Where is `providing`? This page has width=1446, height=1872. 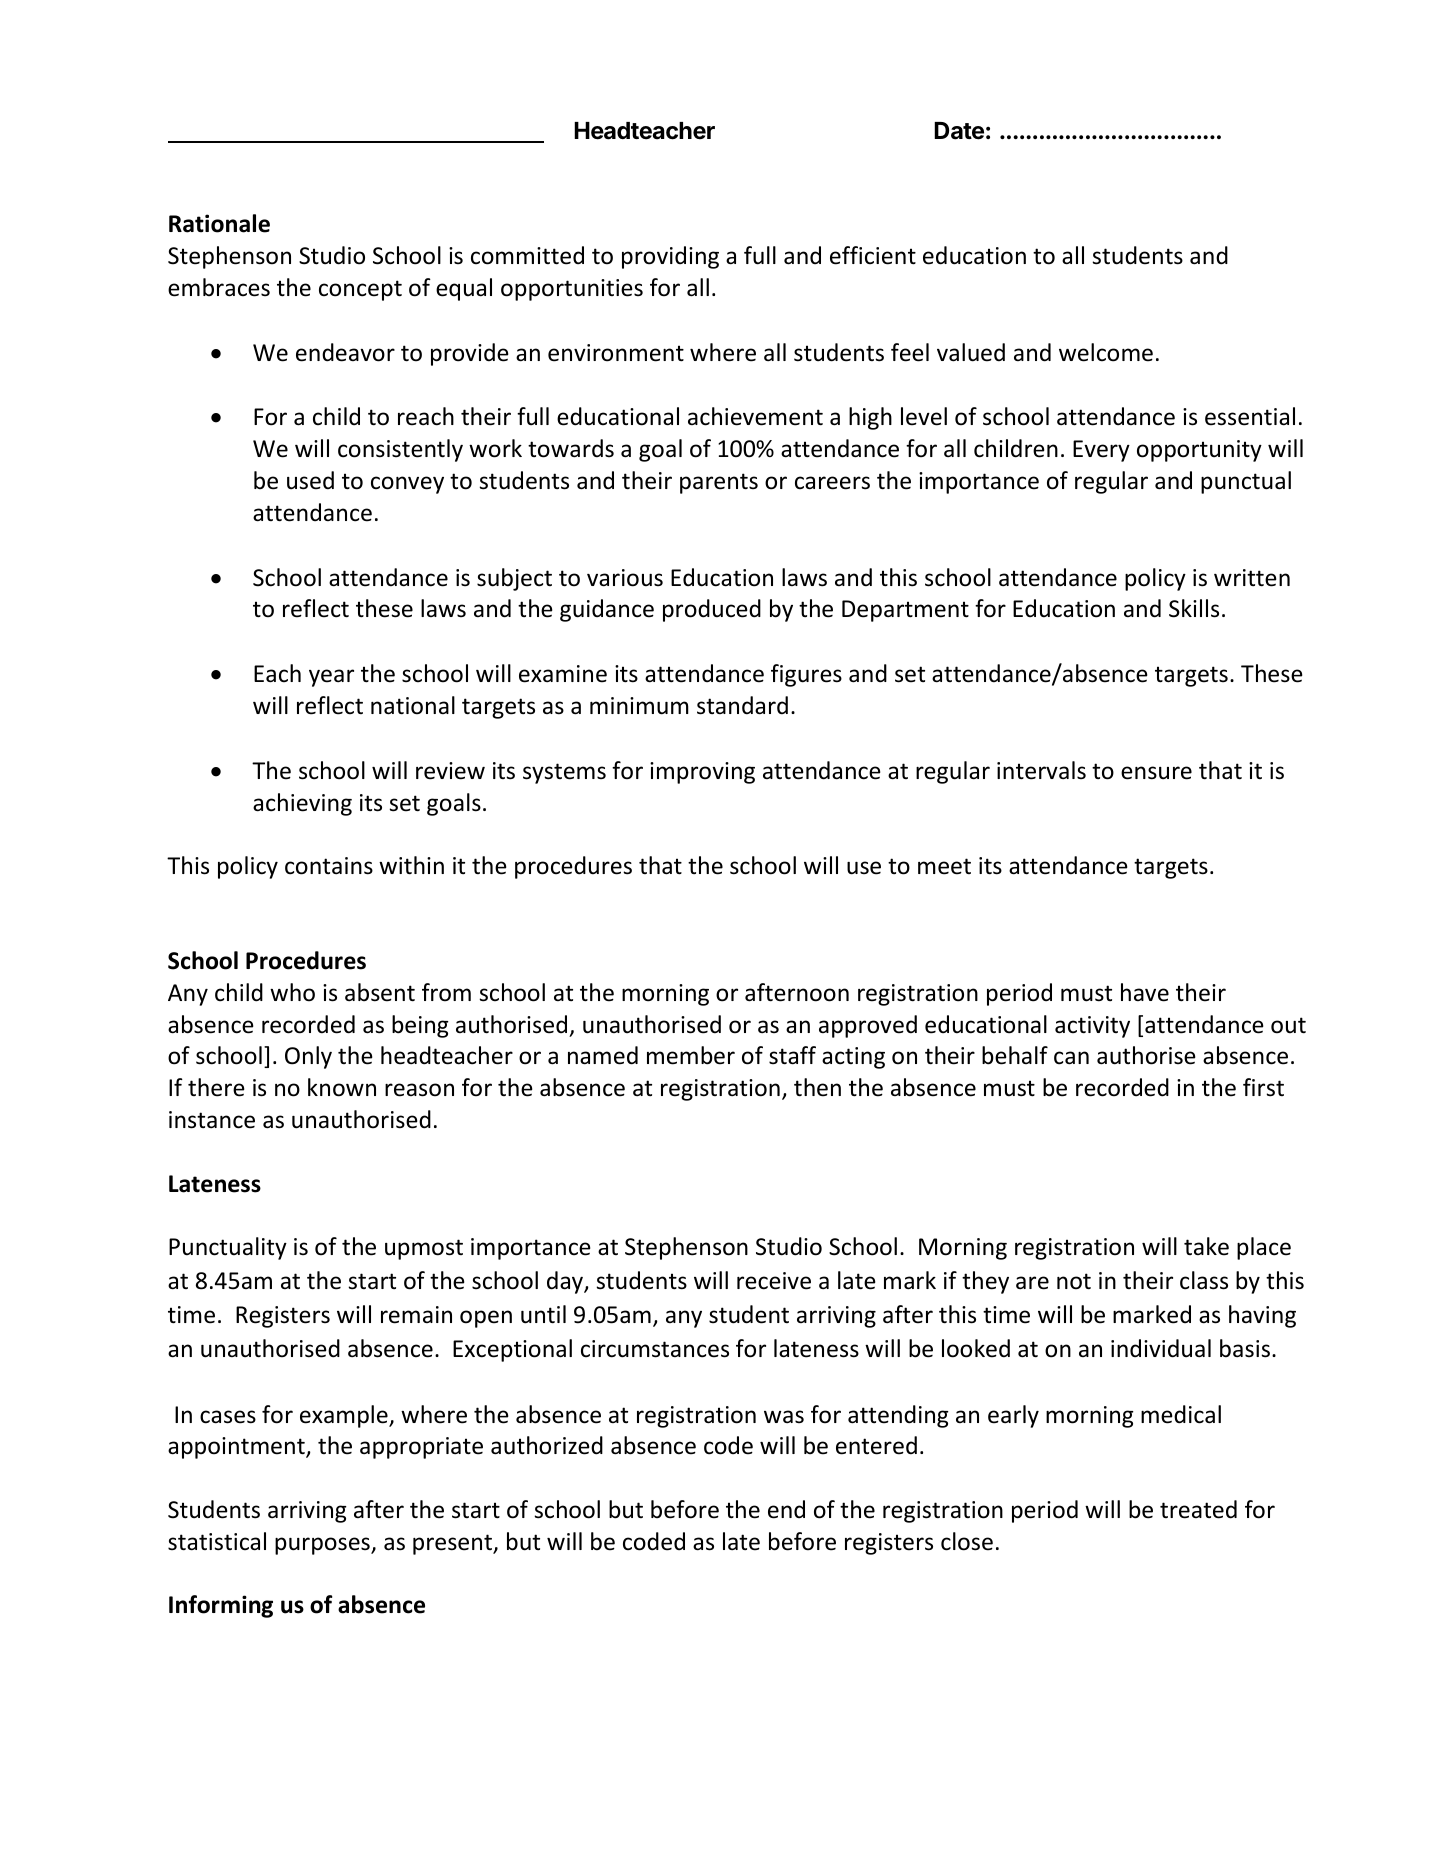
providing is located at coordinates (670, 257).
